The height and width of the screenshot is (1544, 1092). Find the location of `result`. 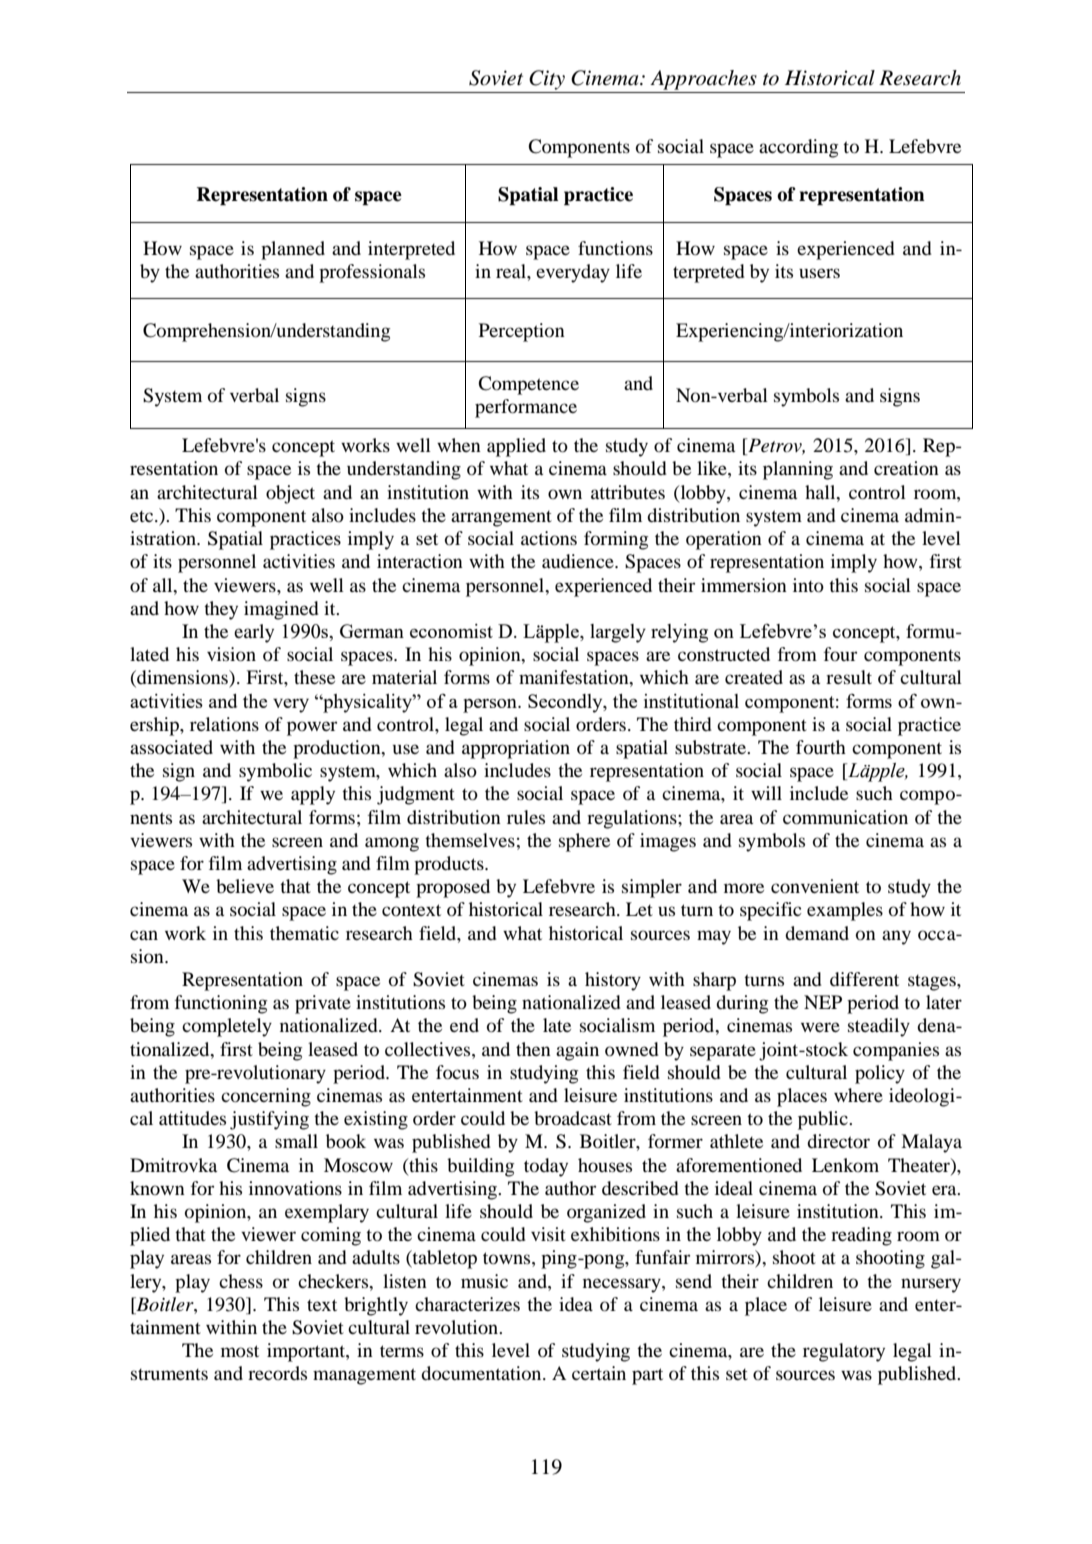

result is located at coordinates (849, 677).
